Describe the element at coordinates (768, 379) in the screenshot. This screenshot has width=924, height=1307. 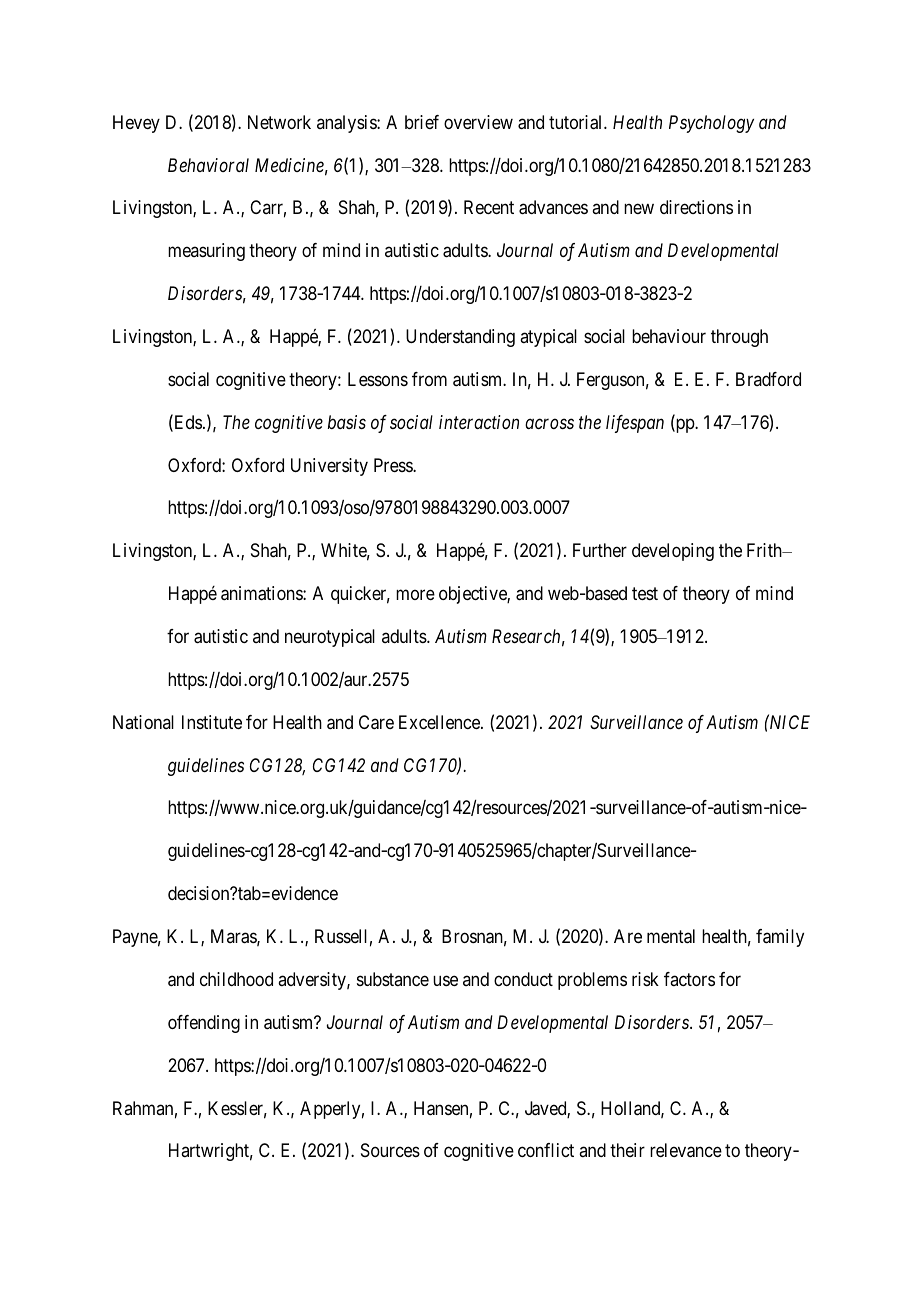
I see `Bradford` at that location.
